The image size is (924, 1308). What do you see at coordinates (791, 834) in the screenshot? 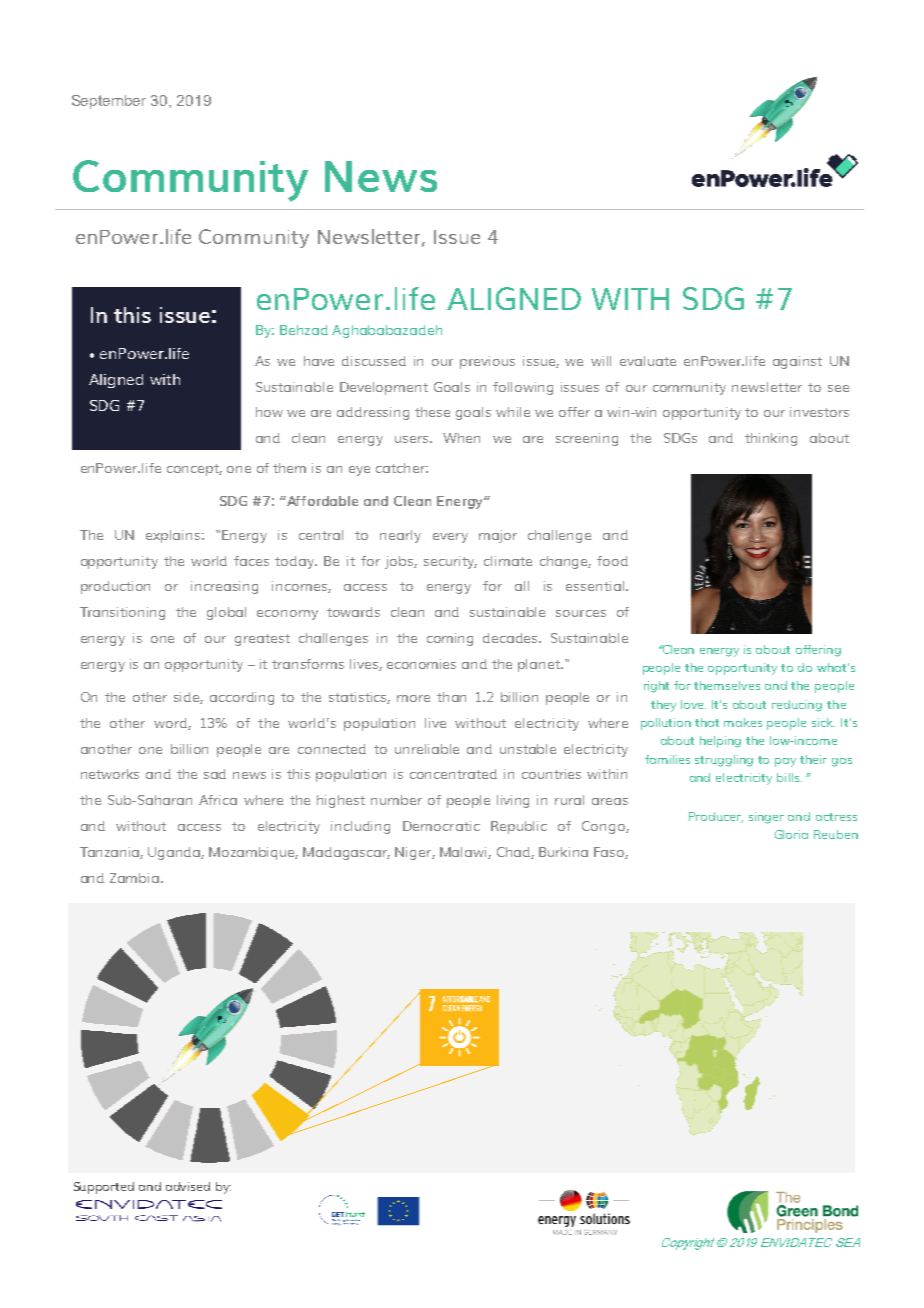
I see `Gloria` at bounding box center [791, 834].
